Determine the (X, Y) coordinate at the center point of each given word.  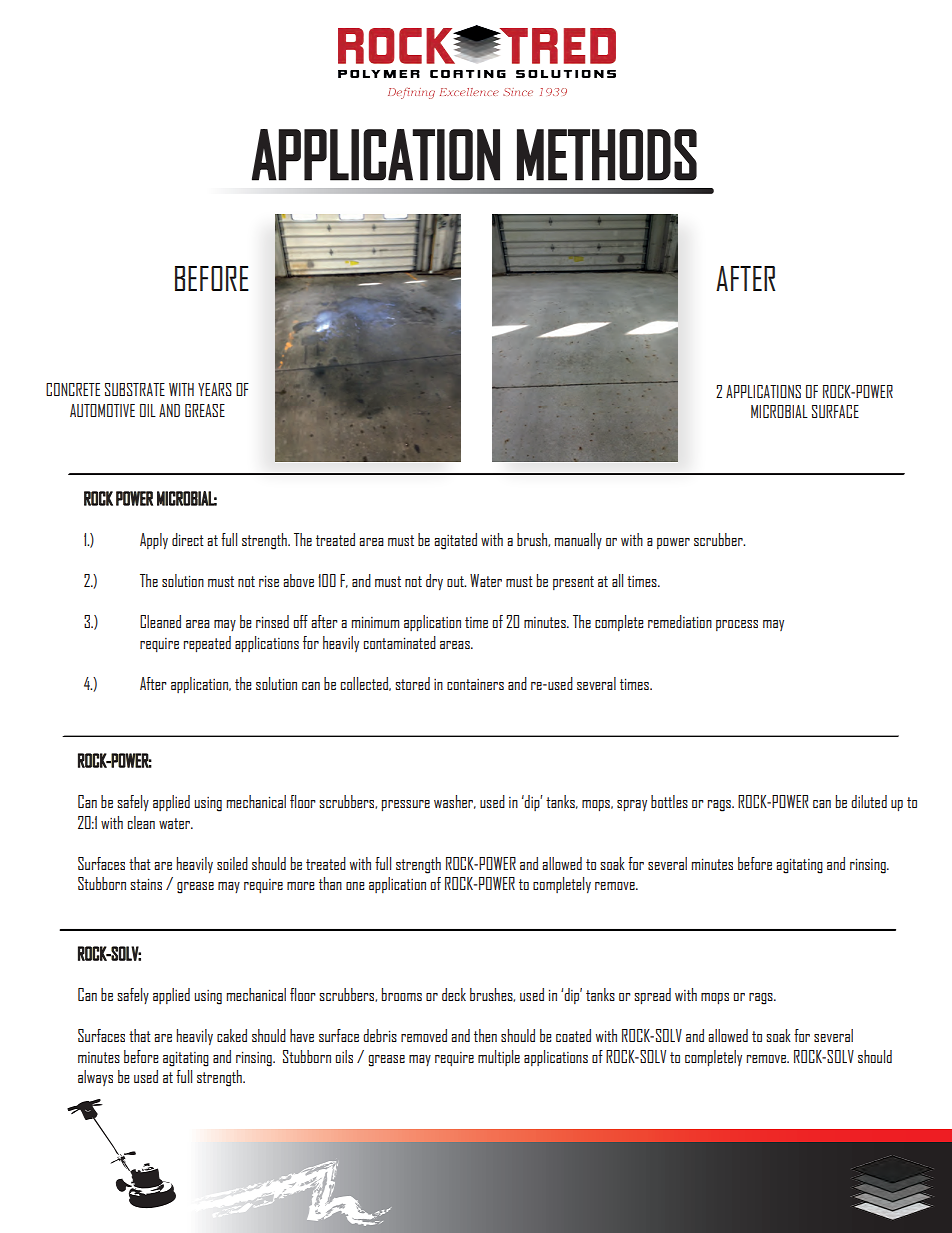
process (737, 625)
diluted (869, 801)
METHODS (607, 155)
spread (652, 996)
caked (232, 1035)
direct (188, 539)
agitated (455, 541)
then (485, 1035)
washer (455, 802)
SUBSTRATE (135, 389)
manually (578, 541)
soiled (232, 863)
